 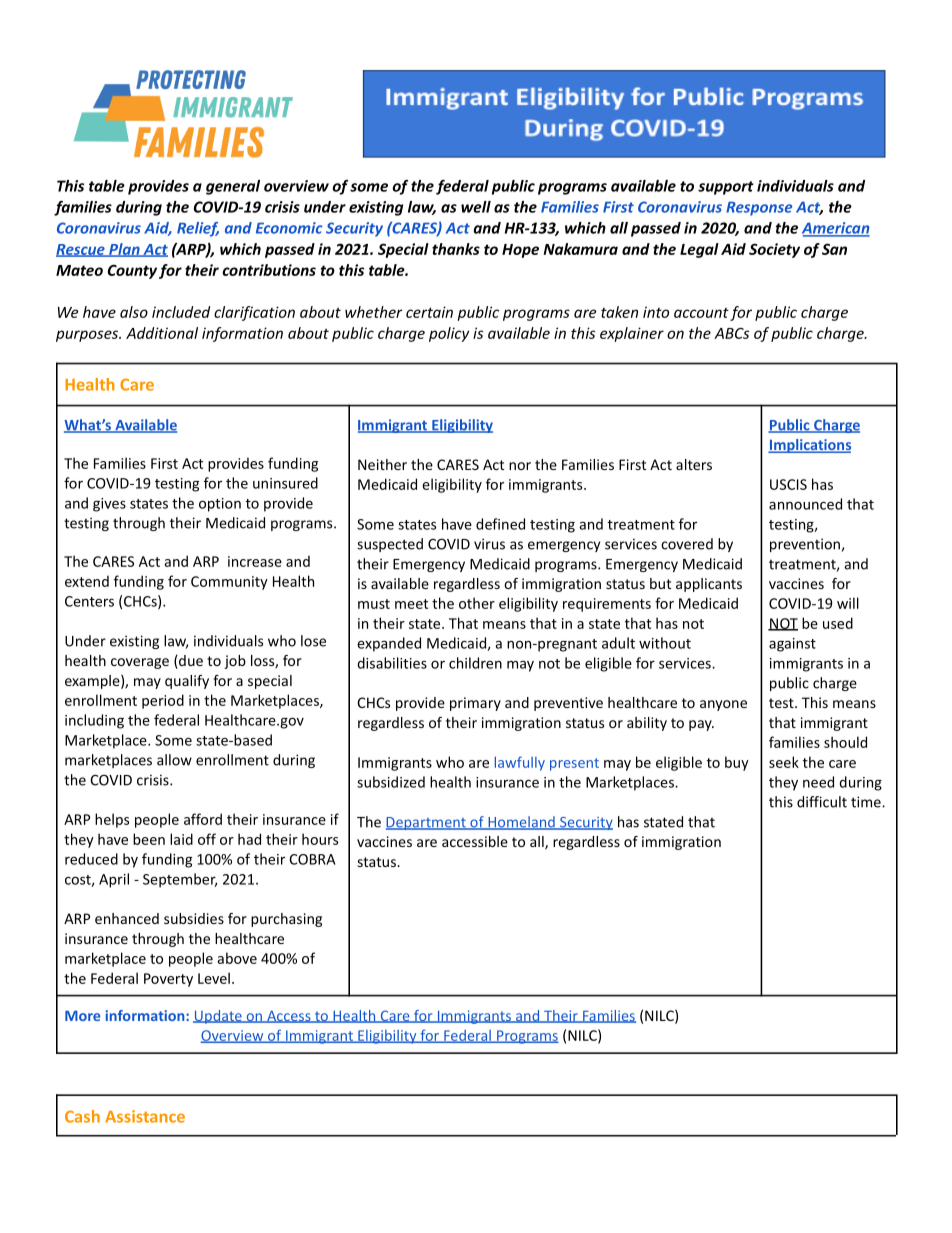 I want to click on due, so click(x=190, y=662).
